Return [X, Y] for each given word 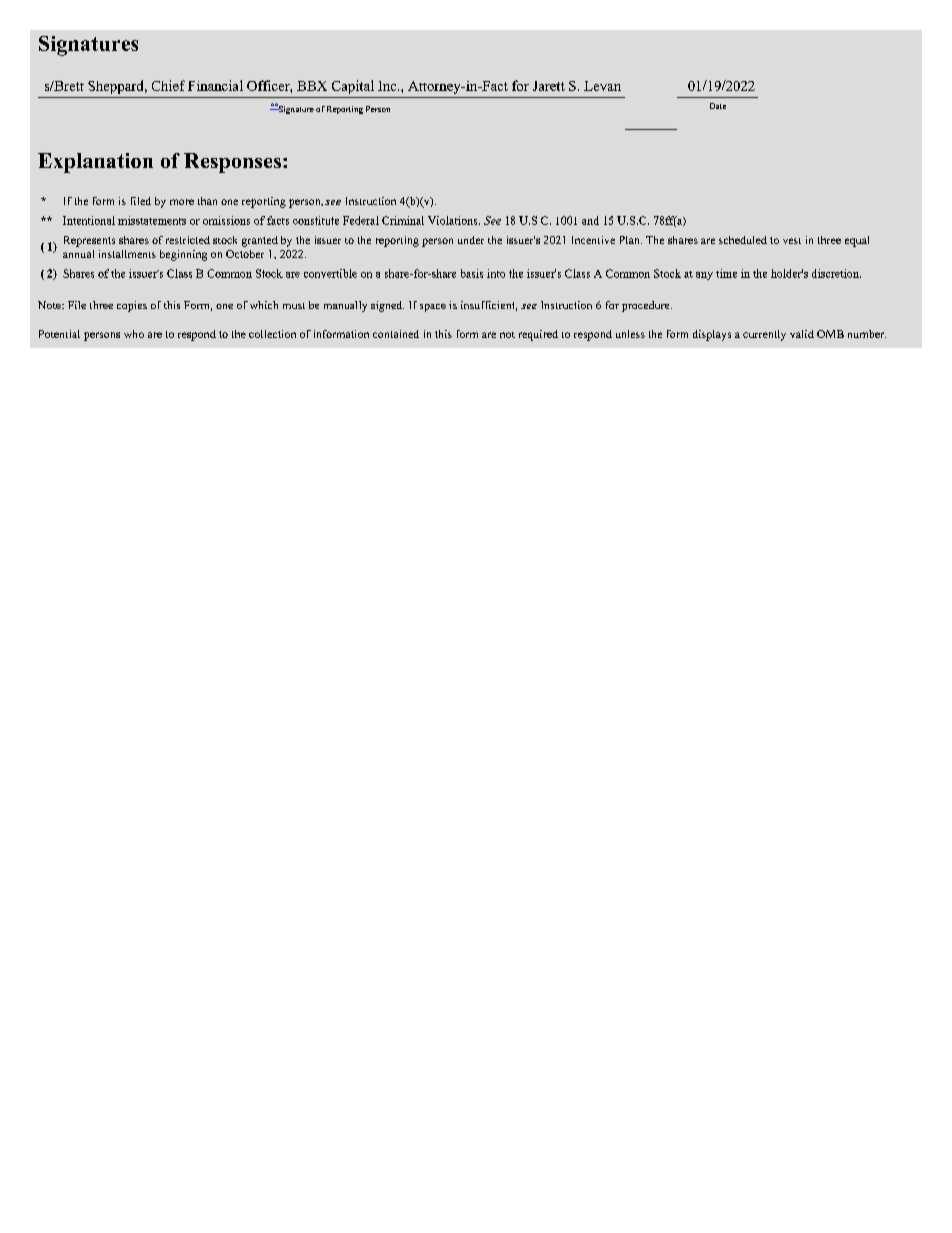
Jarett [549, 86]
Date [718, 106]
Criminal [403, 220]
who [134, 334]
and [590, 220]
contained [396, 334]
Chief [168, 85]
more [182, 202]
